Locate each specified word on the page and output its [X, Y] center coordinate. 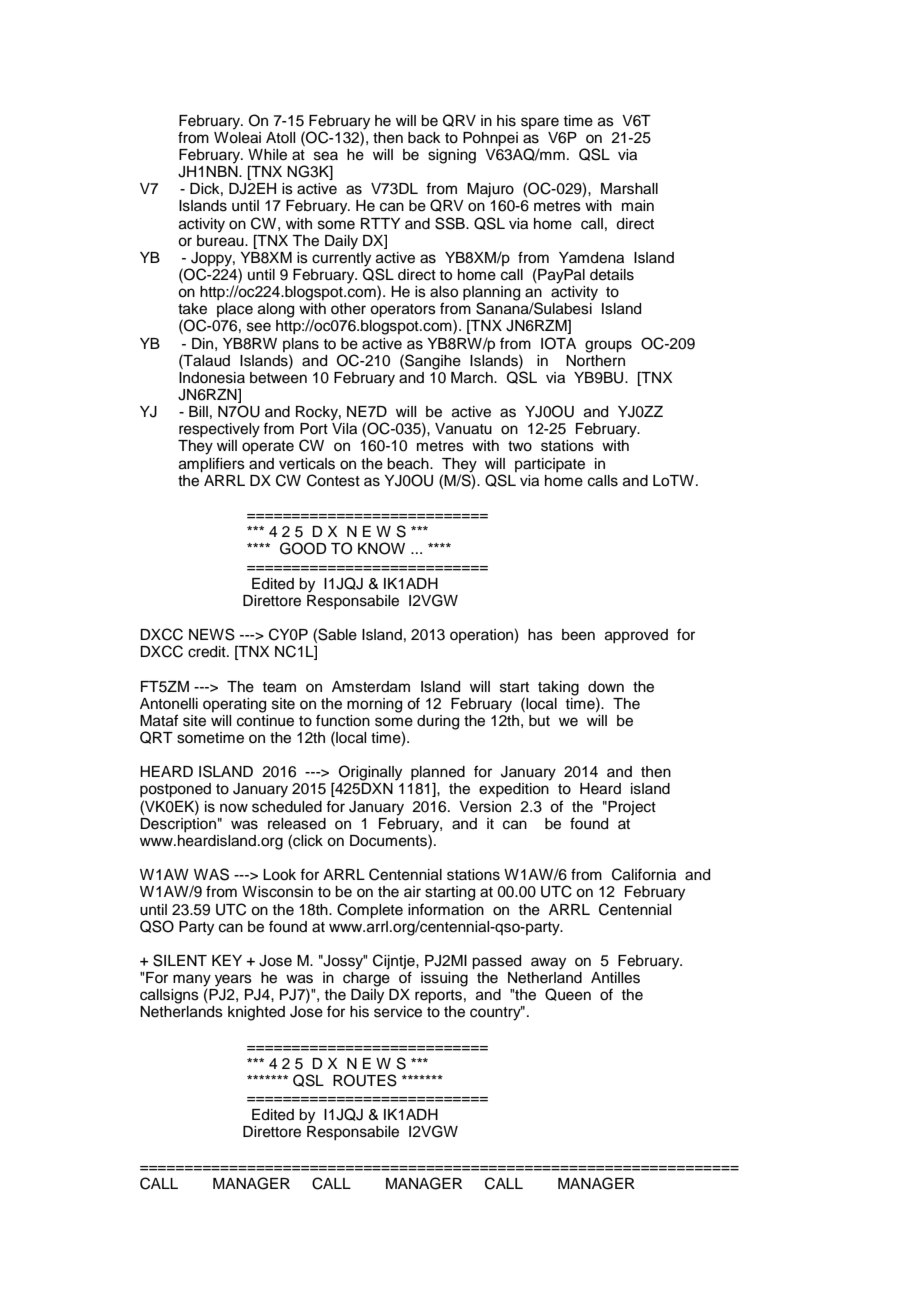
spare [540, 123]
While [267, 155]
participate [550, 465]
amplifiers [212, 465]
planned [438, 774]
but [539, 720]
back [424, 138]
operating [234, 705]
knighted [256, 1013]
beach [409, 464]
